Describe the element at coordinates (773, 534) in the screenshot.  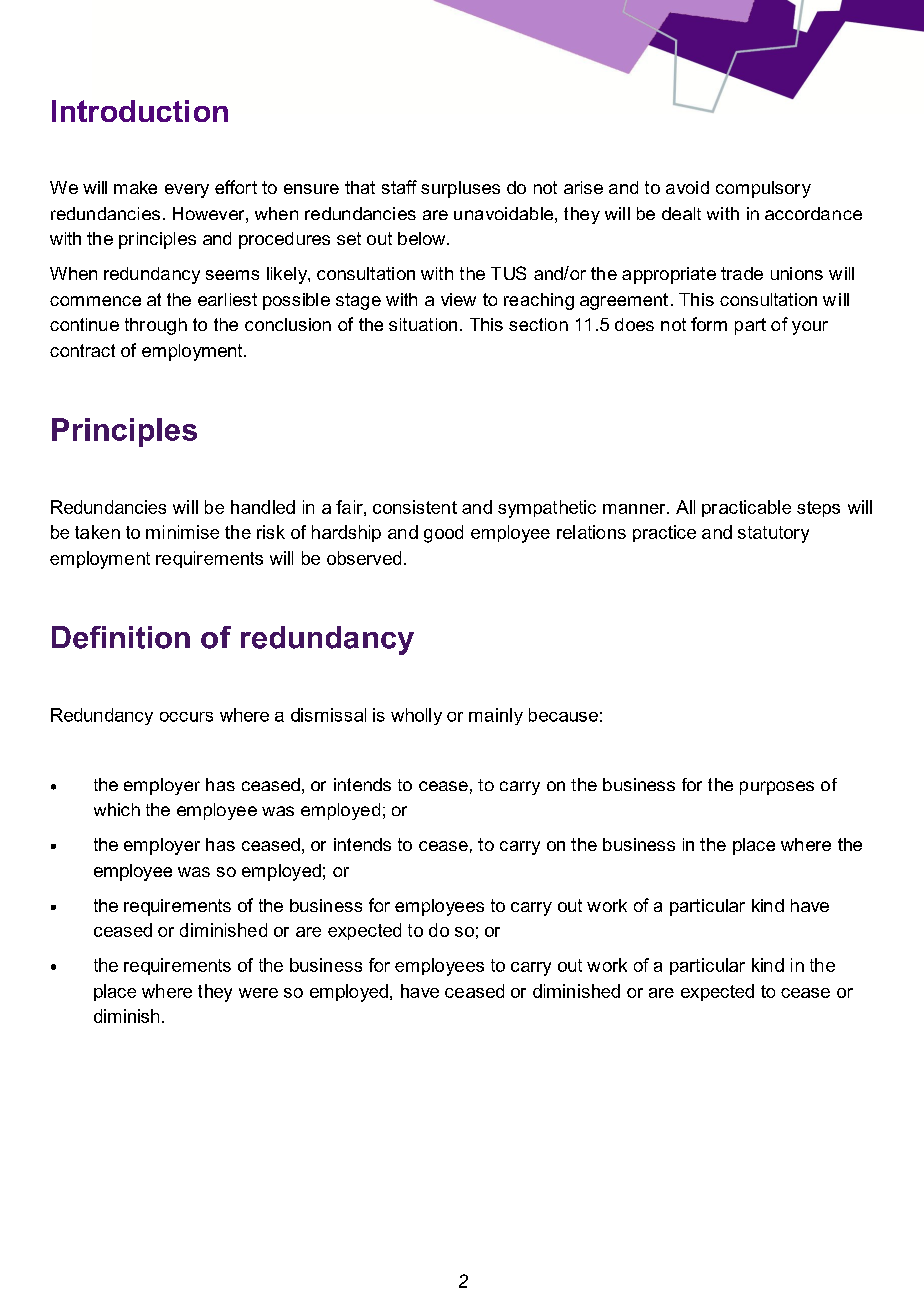
I see `statutory` at that location.
